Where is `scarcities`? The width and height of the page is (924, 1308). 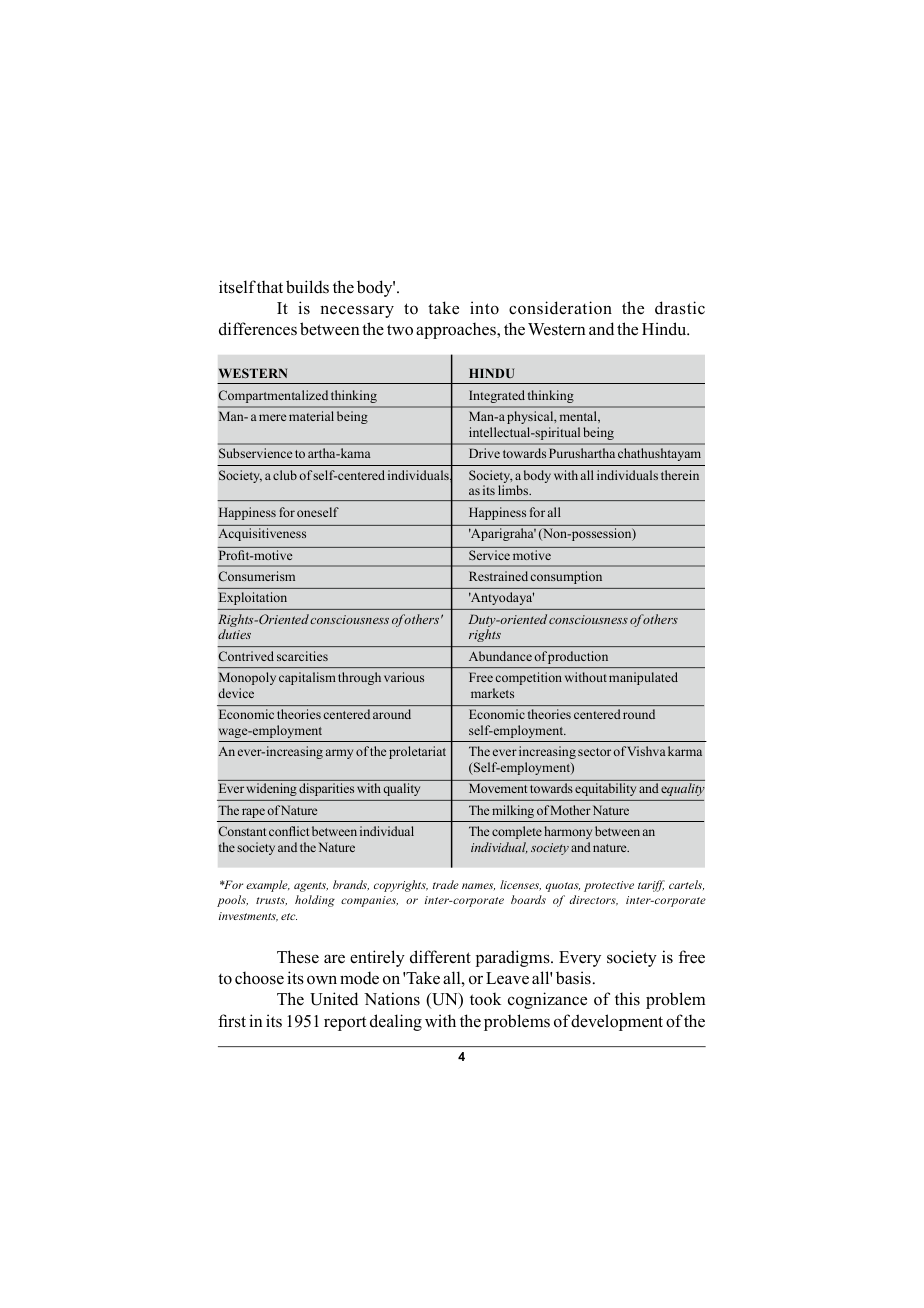 scarcities is located at coordinates (302, 656).
